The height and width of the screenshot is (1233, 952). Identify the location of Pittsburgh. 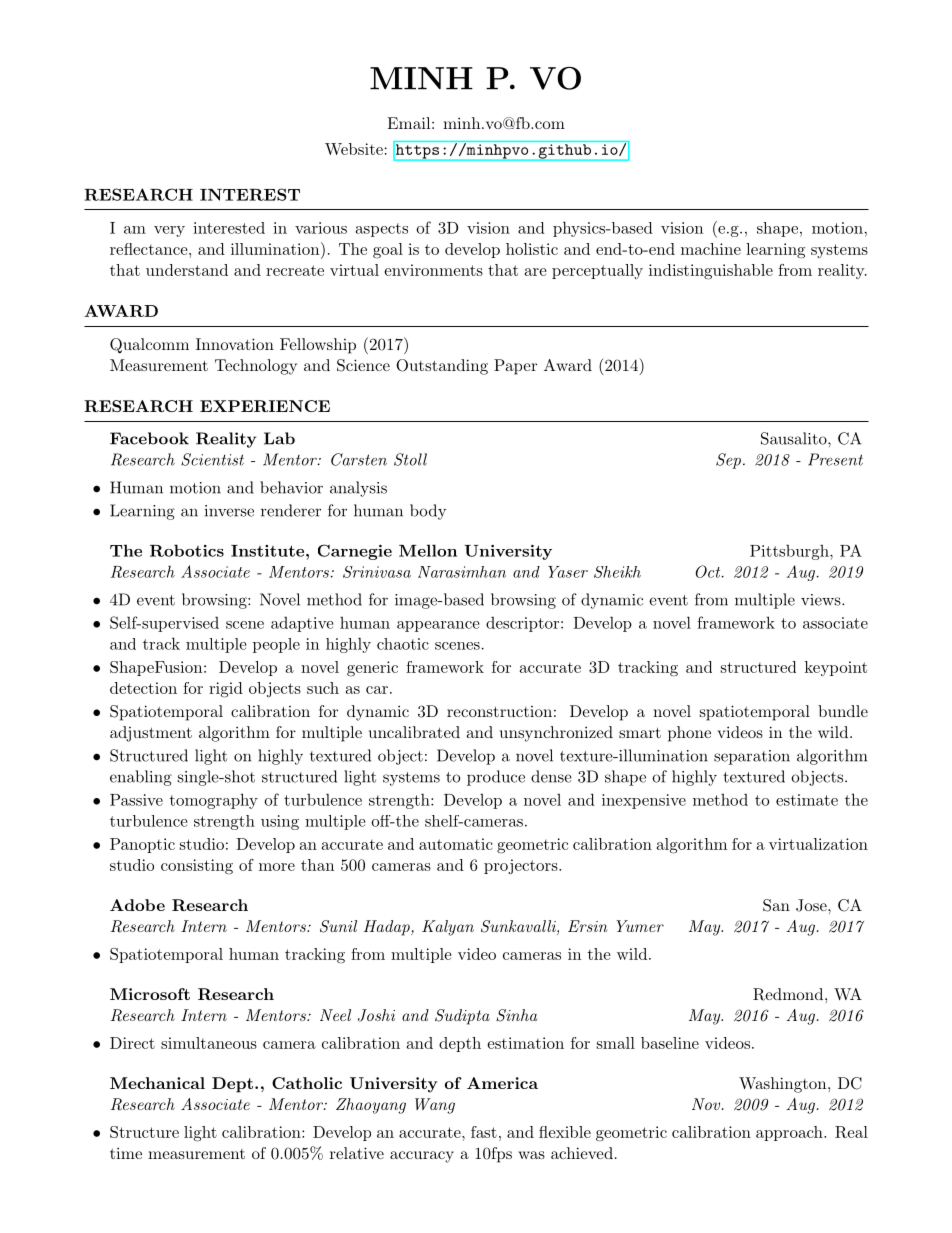
(790, 552).
